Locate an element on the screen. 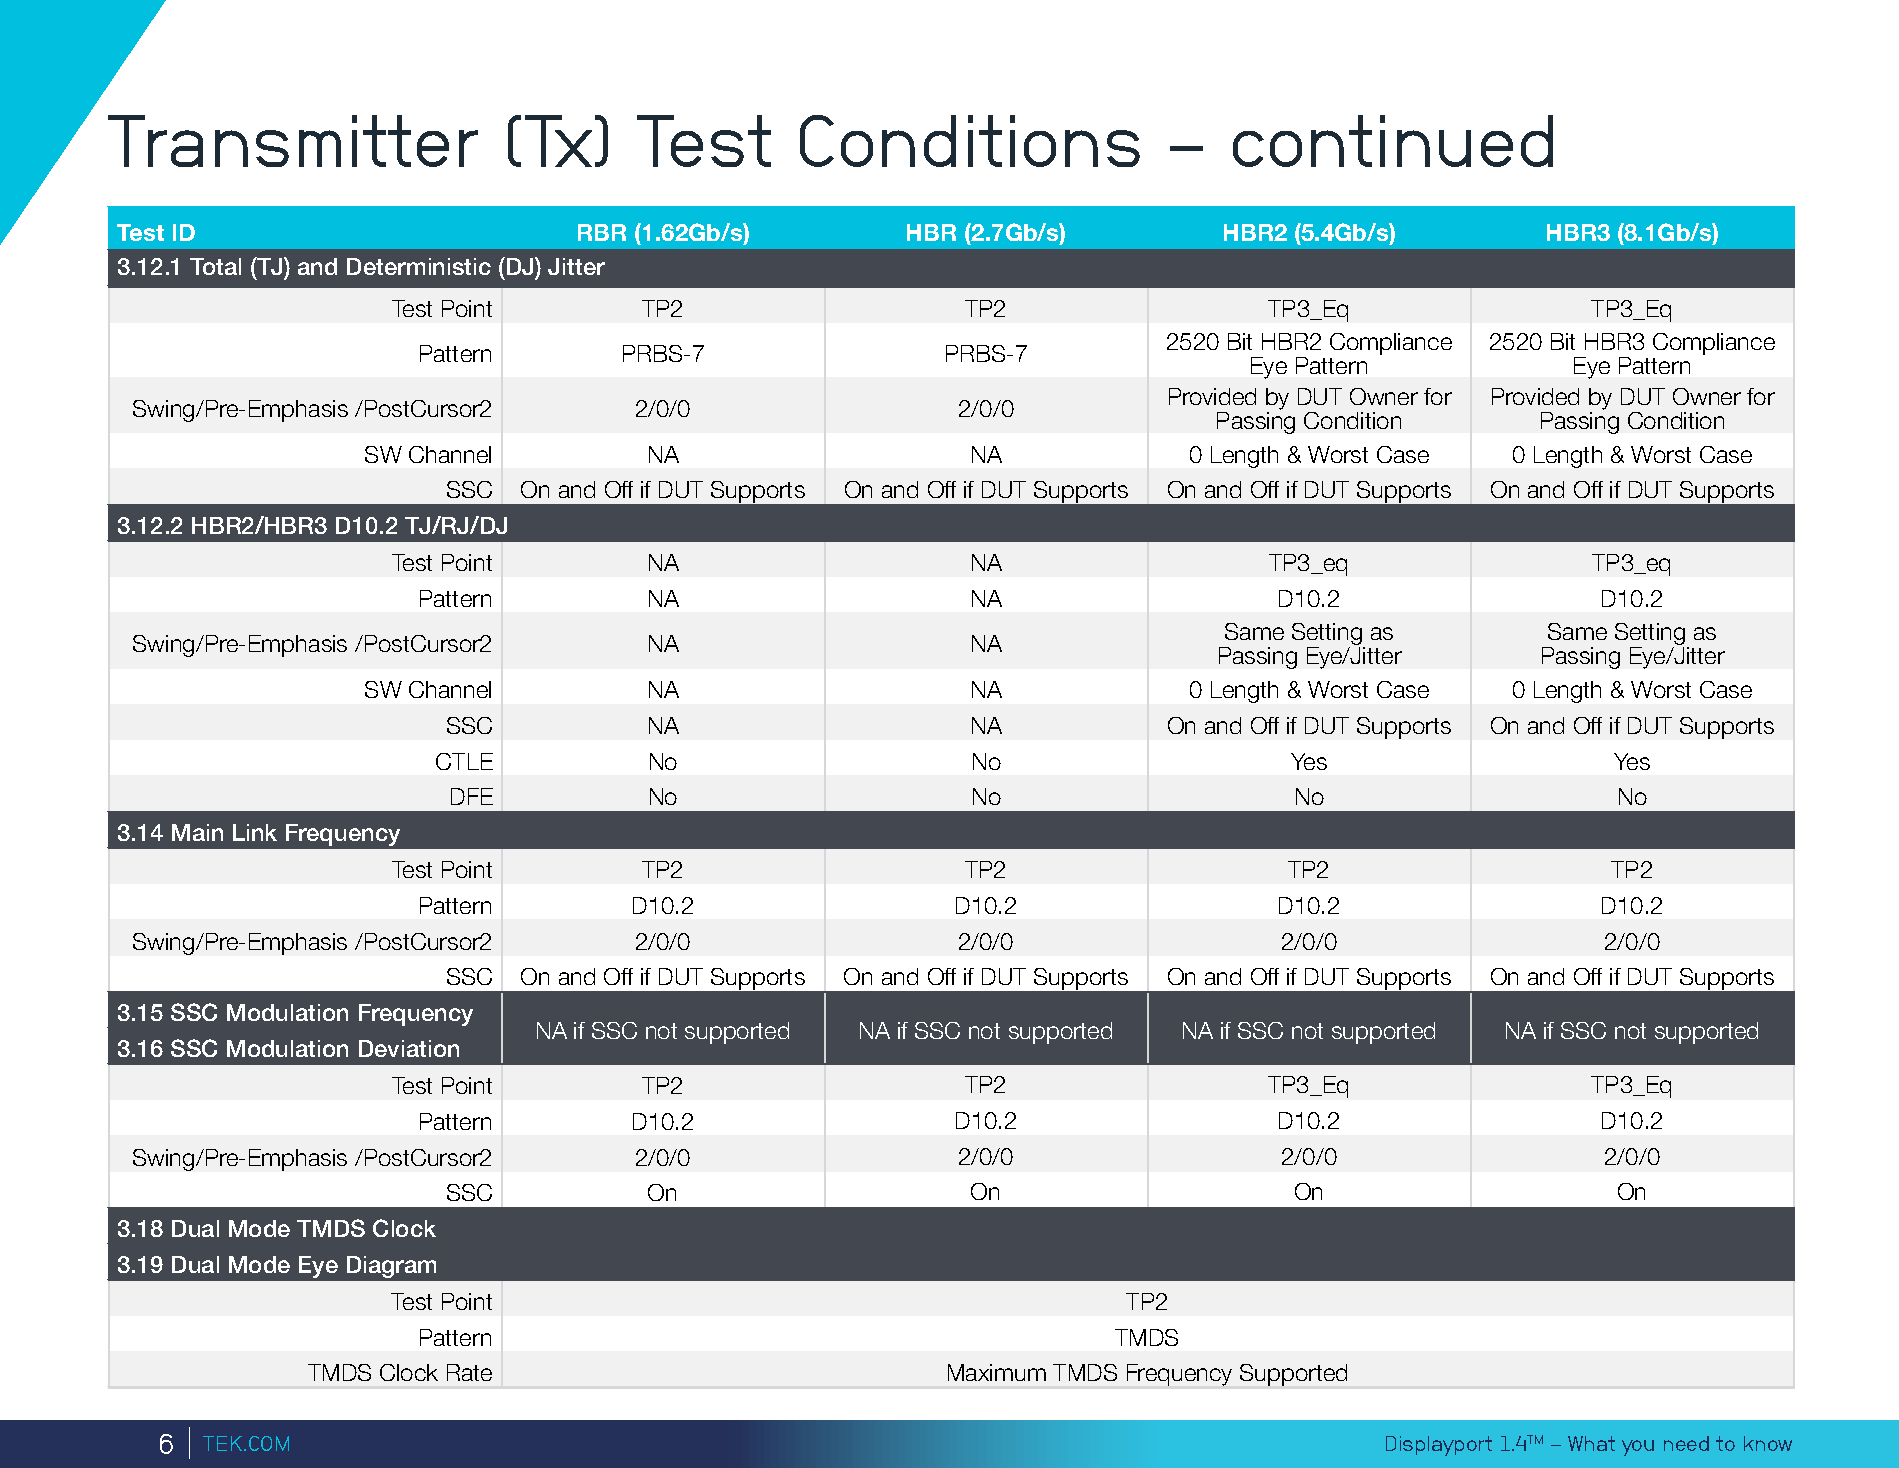  What is located at coordinates (1591, 1443).
